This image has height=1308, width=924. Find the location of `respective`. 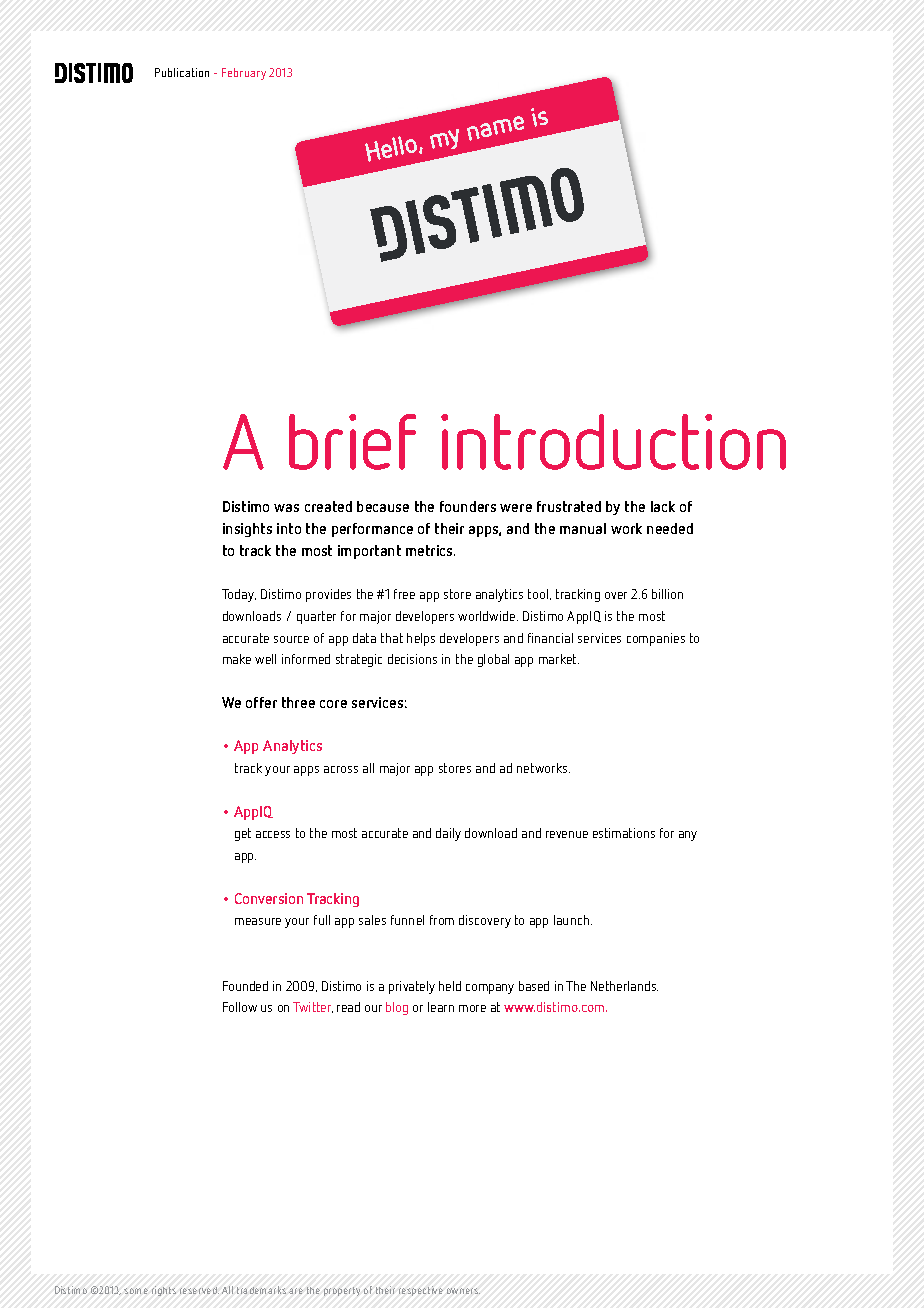

respective is located at coordinates (421, 1291).
